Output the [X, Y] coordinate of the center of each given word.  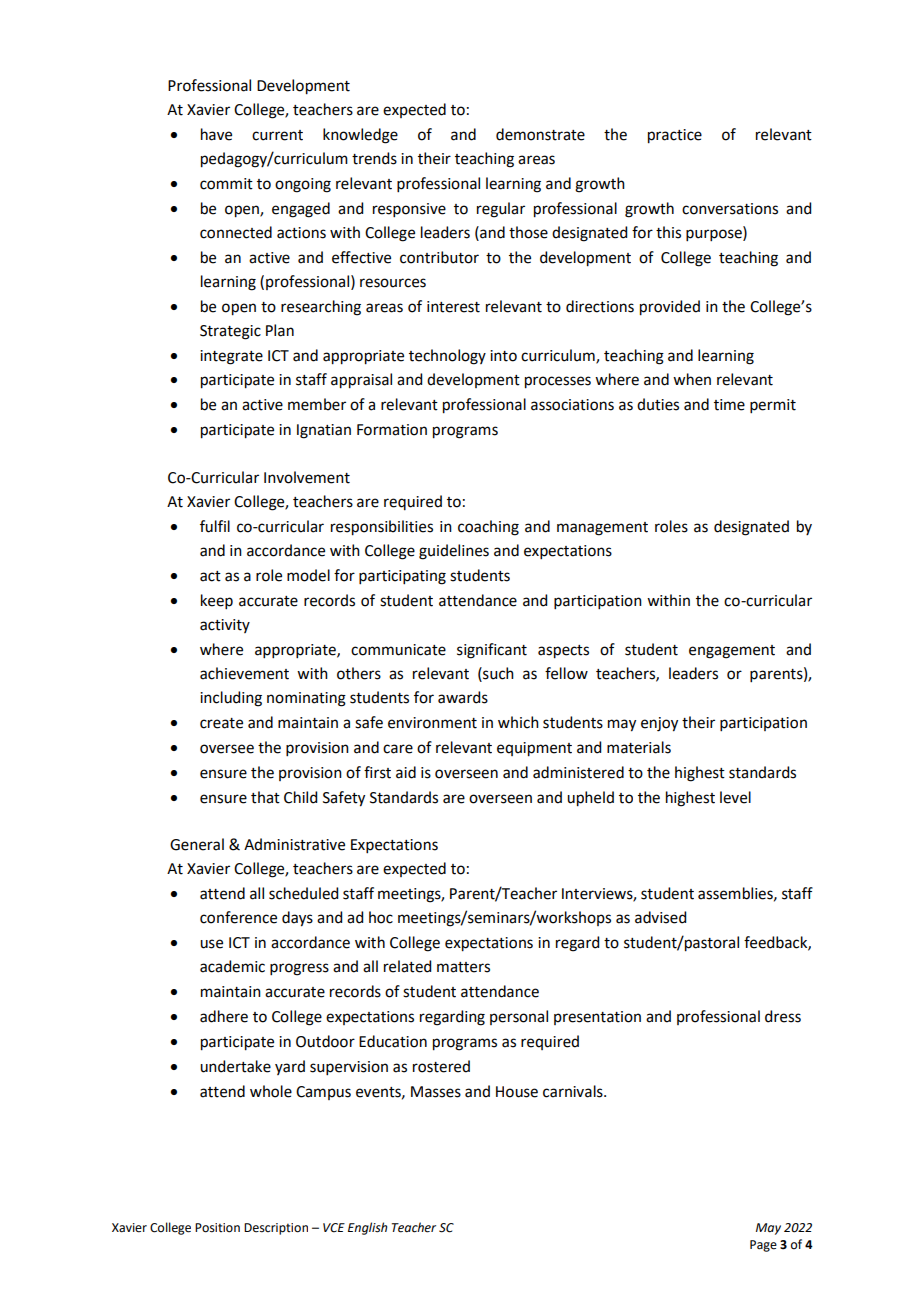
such [497, 673]
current [277, 135]
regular [501, 210]
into [503, 356]
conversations [730, 209]
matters [463, 967]
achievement [244, 673]
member [317, 404]
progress [299, 969]
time [729, 405]
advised [660, 917]
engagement [732, 652]
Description [276, 1229]
